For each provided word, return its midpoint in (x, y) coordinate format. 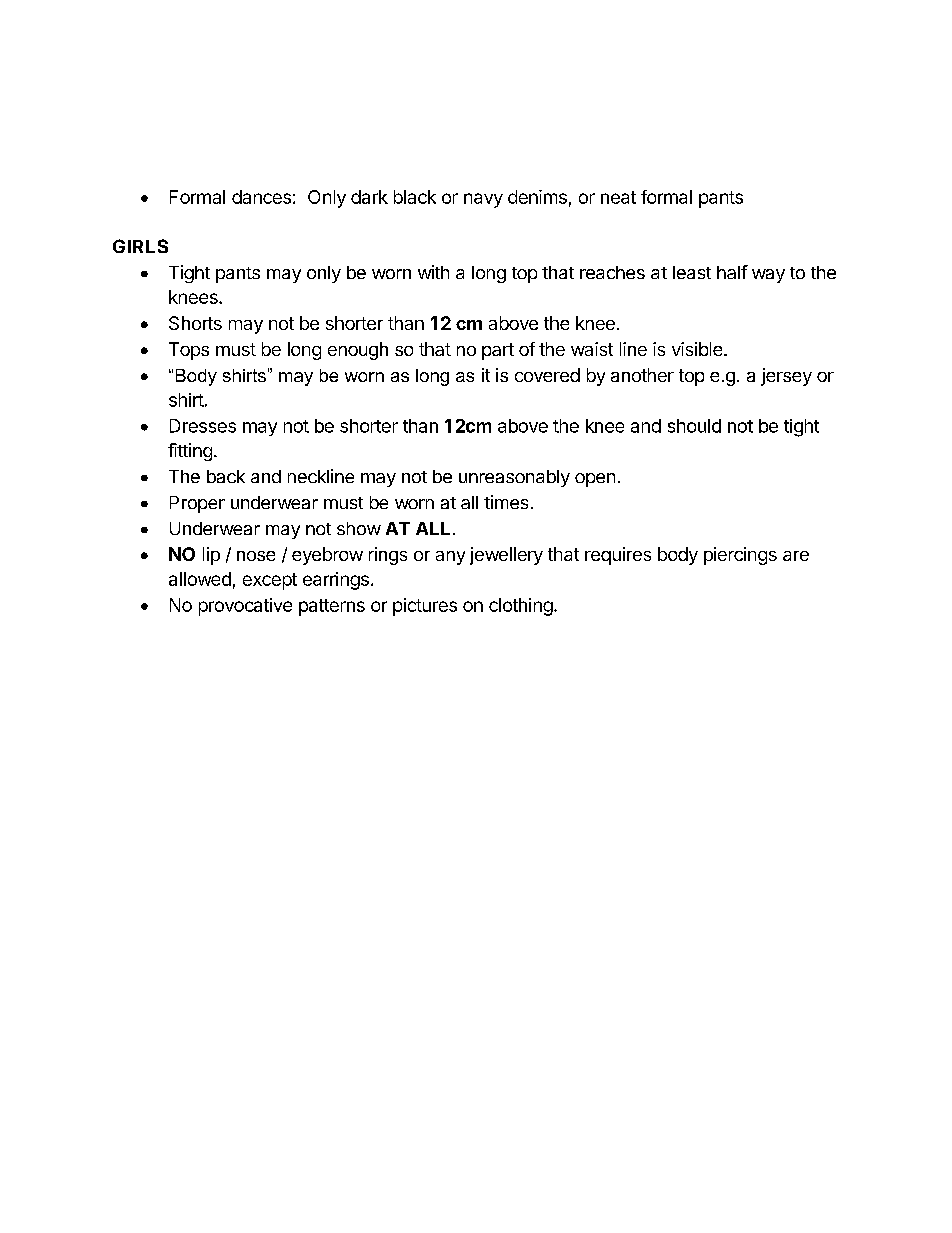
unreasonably (514, 478)
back (226, 476)
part (498, 351)
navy (483, 200)
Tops (189, 351)
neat (618, 197)
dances (261, 197)
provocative (245, 607)
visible (698, 349)
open (595, 480)
